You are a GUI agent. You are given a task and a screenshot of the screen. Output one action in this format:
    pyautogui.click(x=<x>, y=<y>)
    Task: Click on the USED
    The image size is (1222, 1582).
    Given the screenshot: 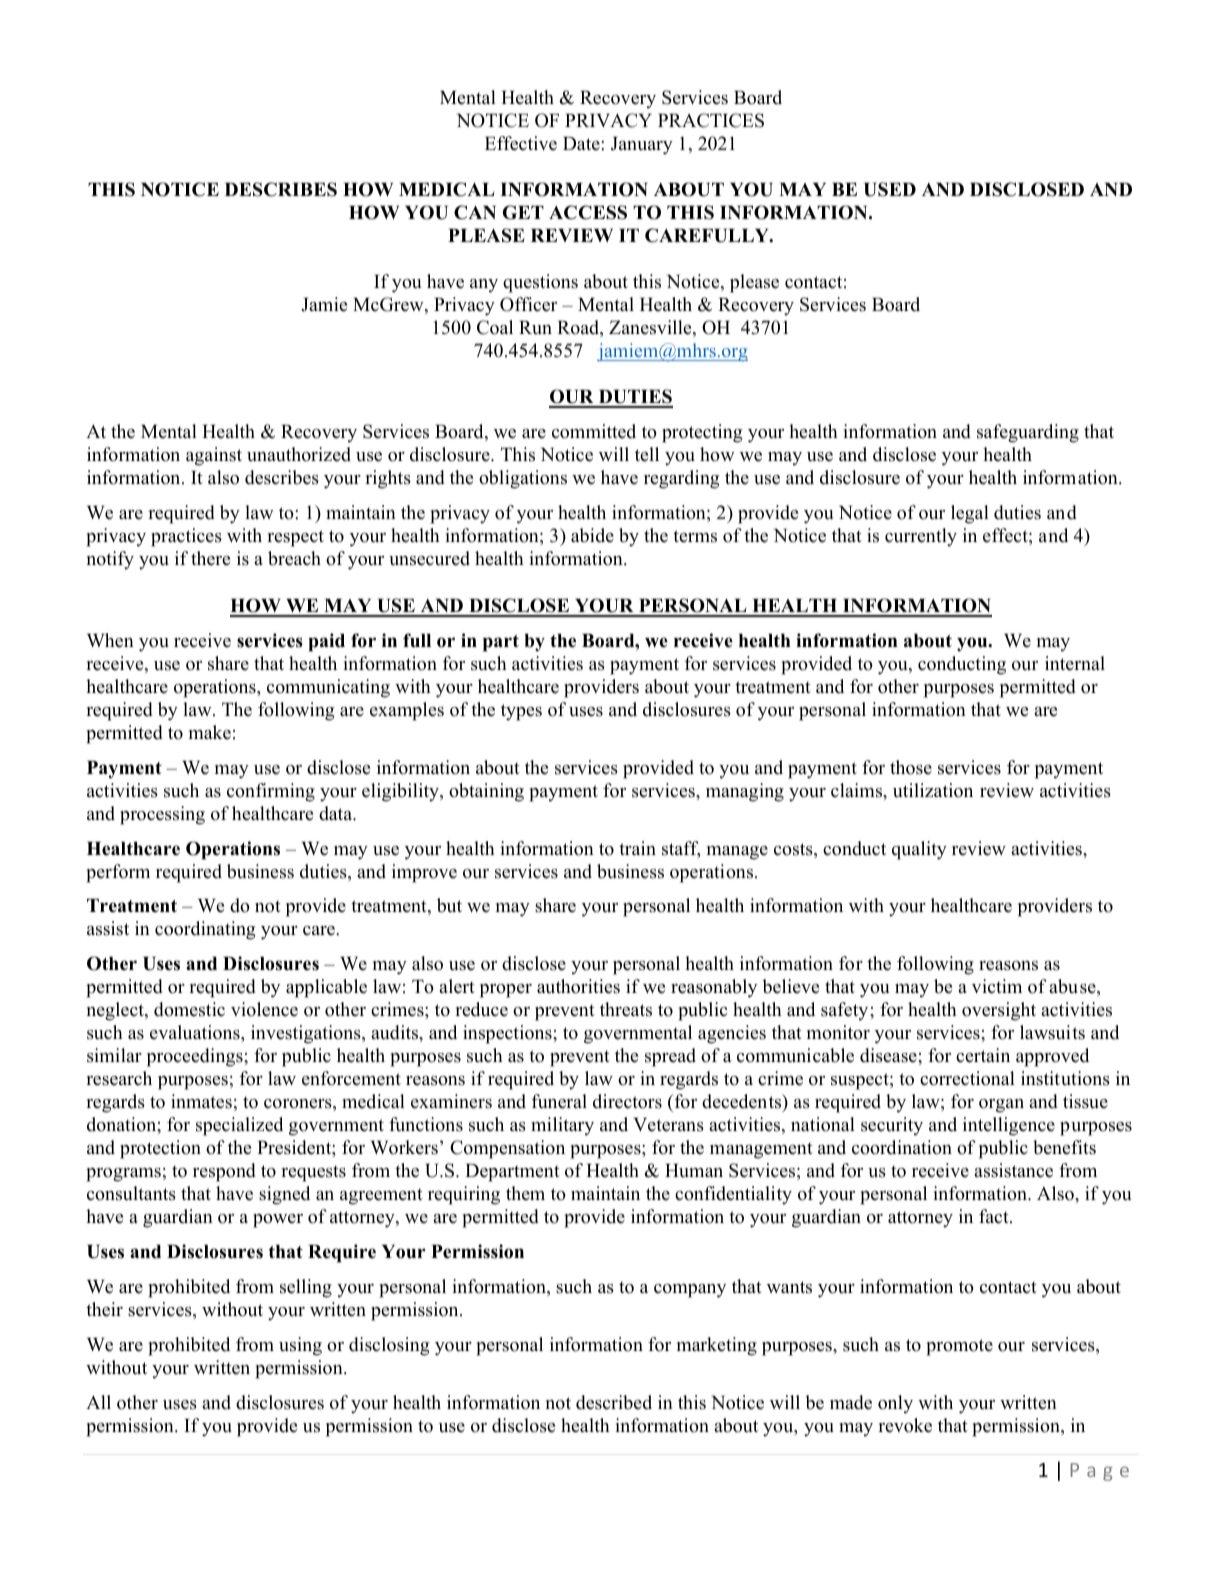 What is the action you would take?
    pyautogui.click(x=890, y=189)
